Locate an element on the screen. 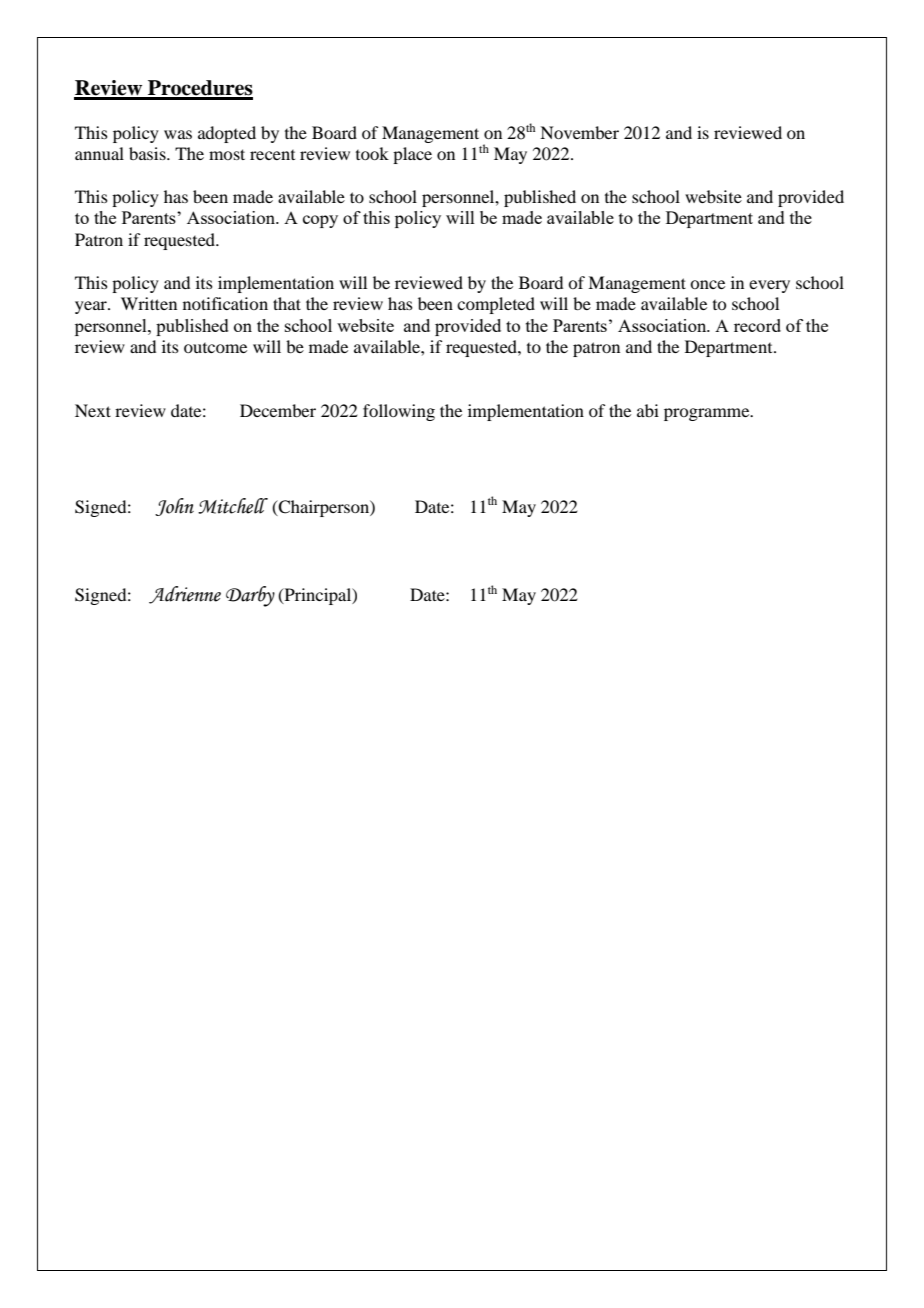 This screenshot has height=1308, width=924. abi is located at coordinates (648, 410).
